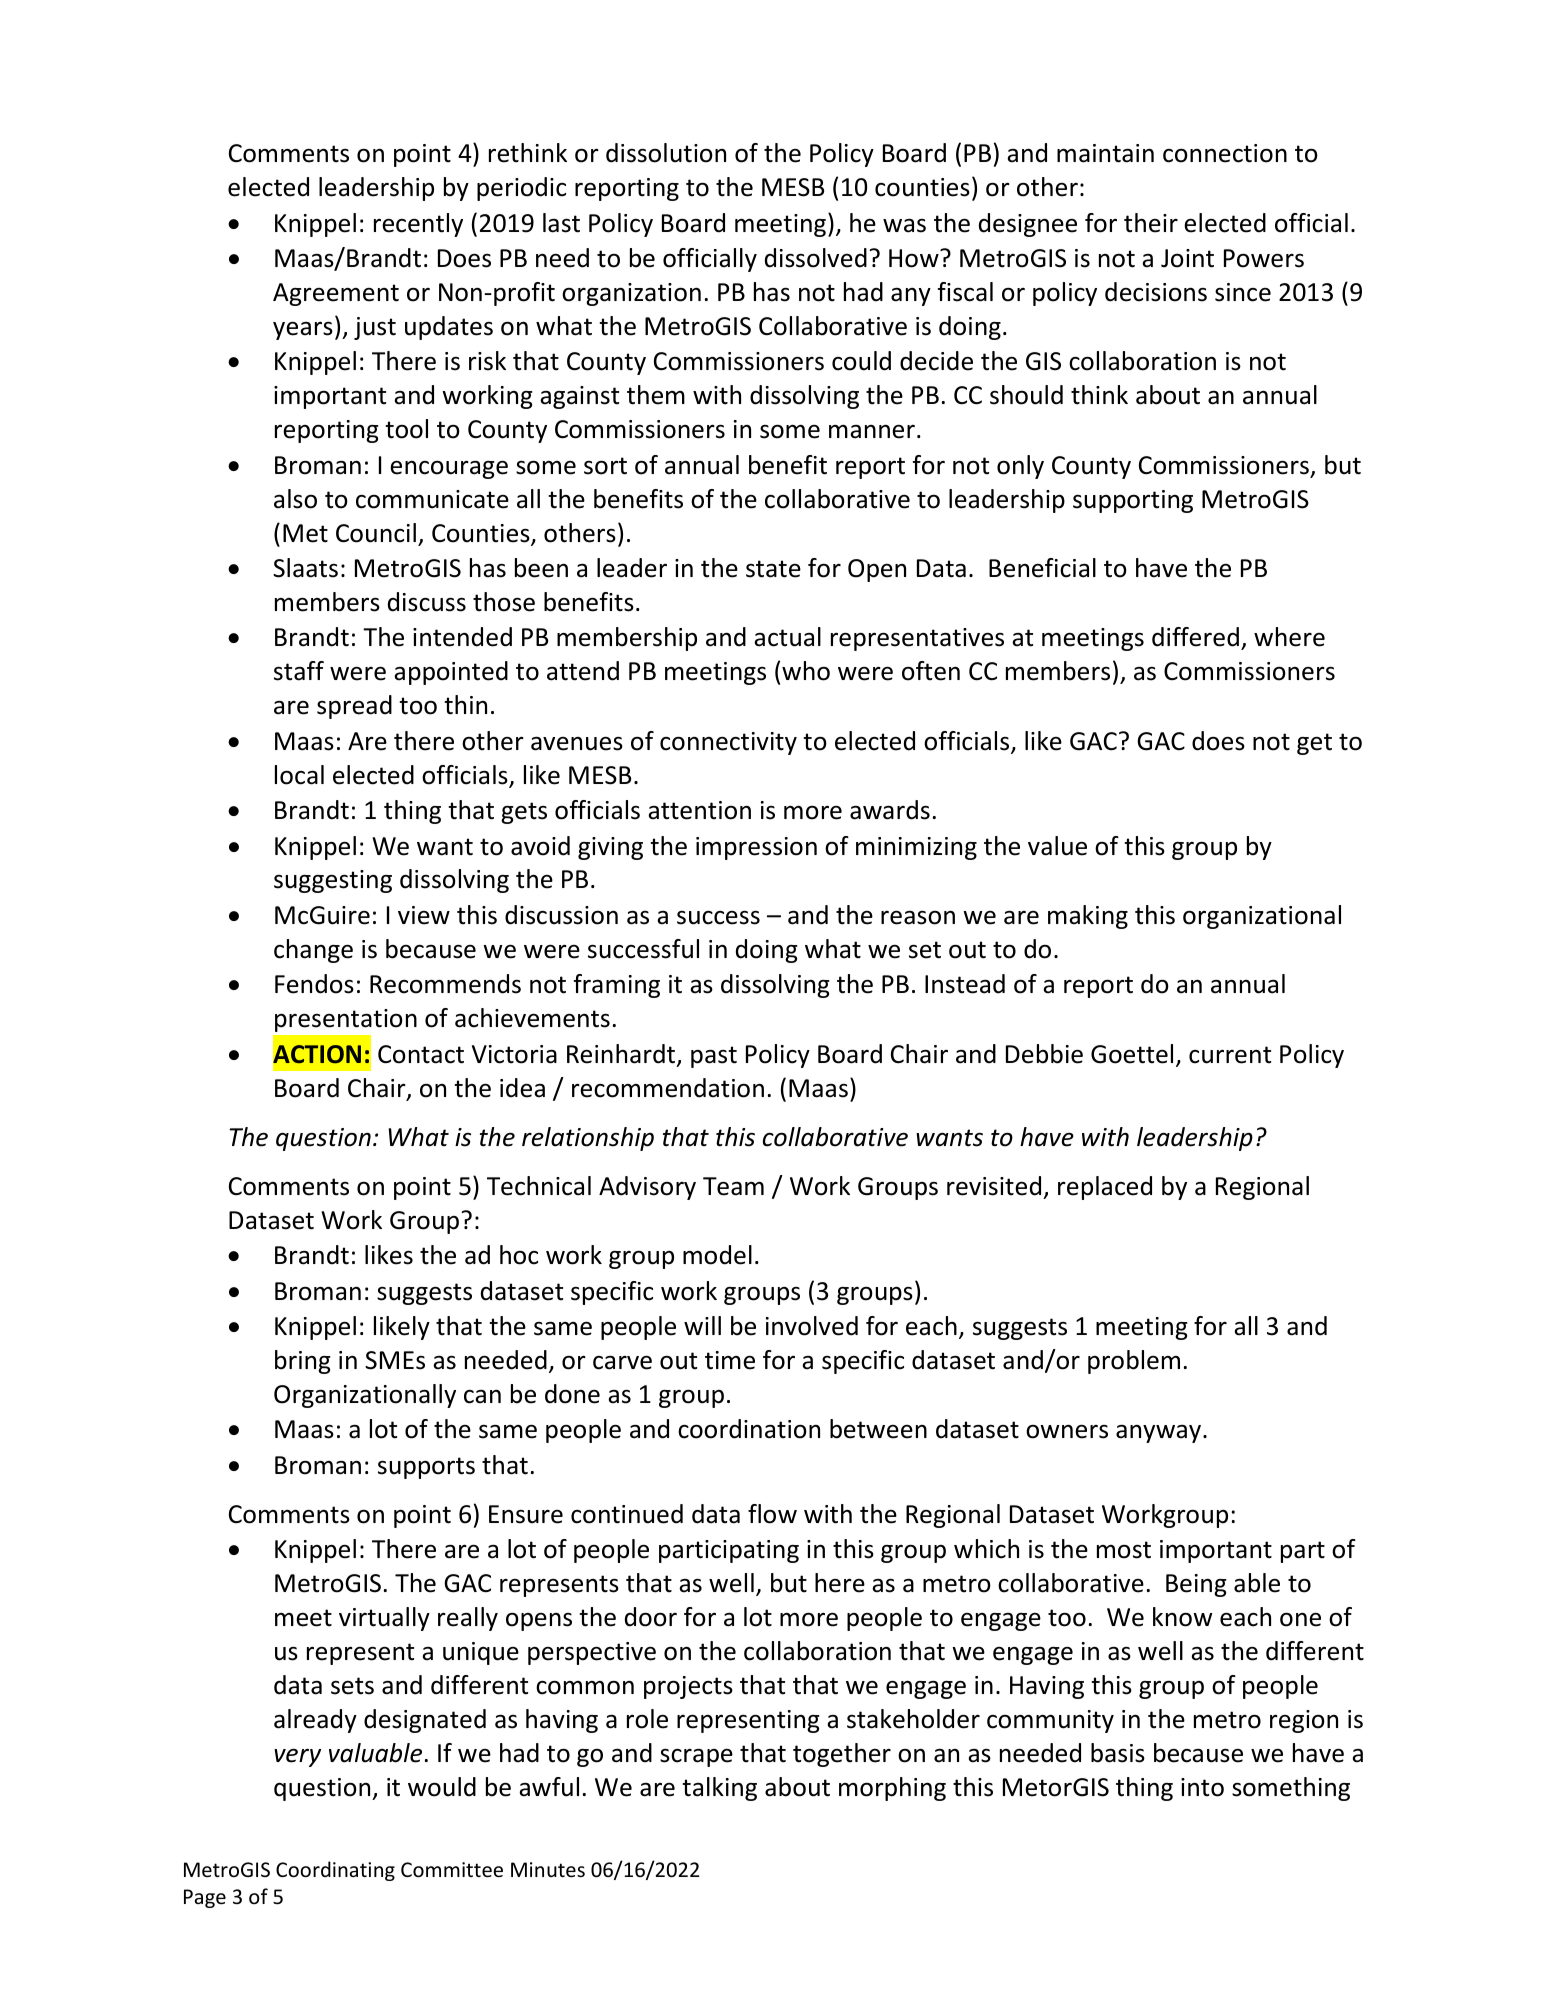 The height and width of the screenshot is (2002, 1547). Describe the element at coordinates (1124, 1550) in the screenshot. I see `most` at that location.
